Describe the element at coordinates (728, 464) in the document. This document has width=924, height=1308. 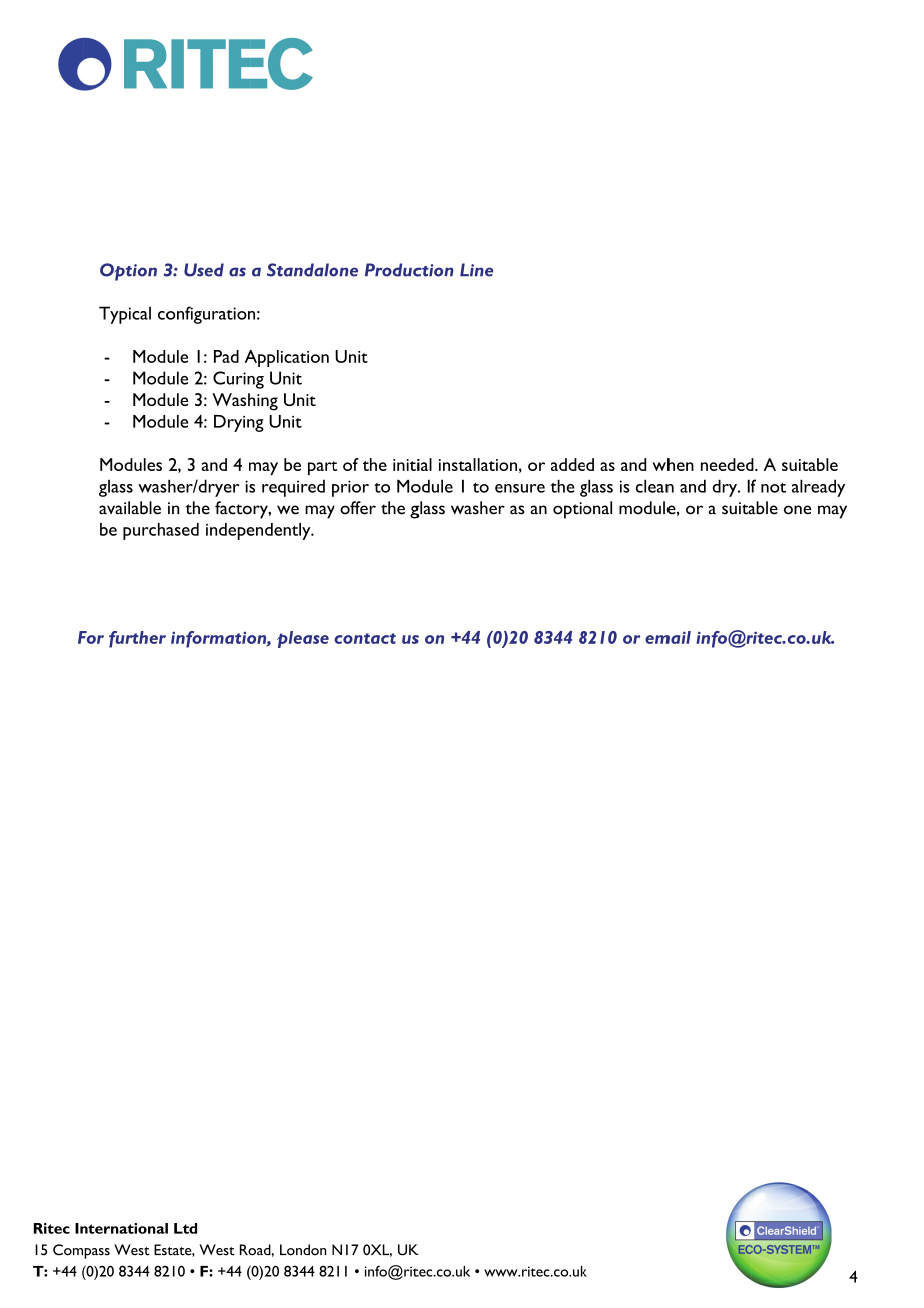
I see `needed` at that location.
